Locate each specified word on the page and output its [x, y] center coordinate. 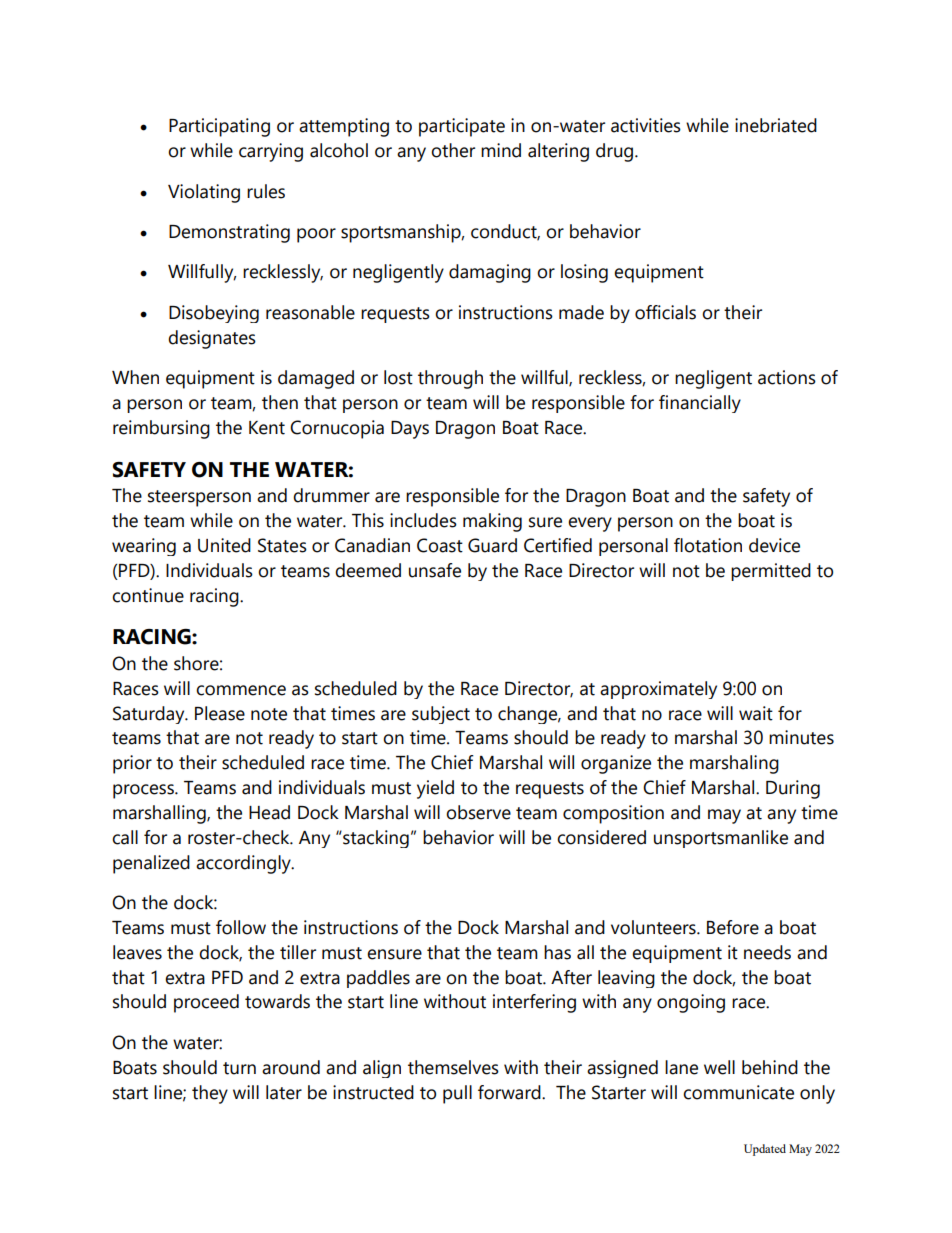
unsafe [435, 570]
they [210, 1094]
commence [241, 690]
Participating [219, 127]
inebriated [776, 125]
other [453, 150]
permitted [771, 572]
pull [457, 1094]
